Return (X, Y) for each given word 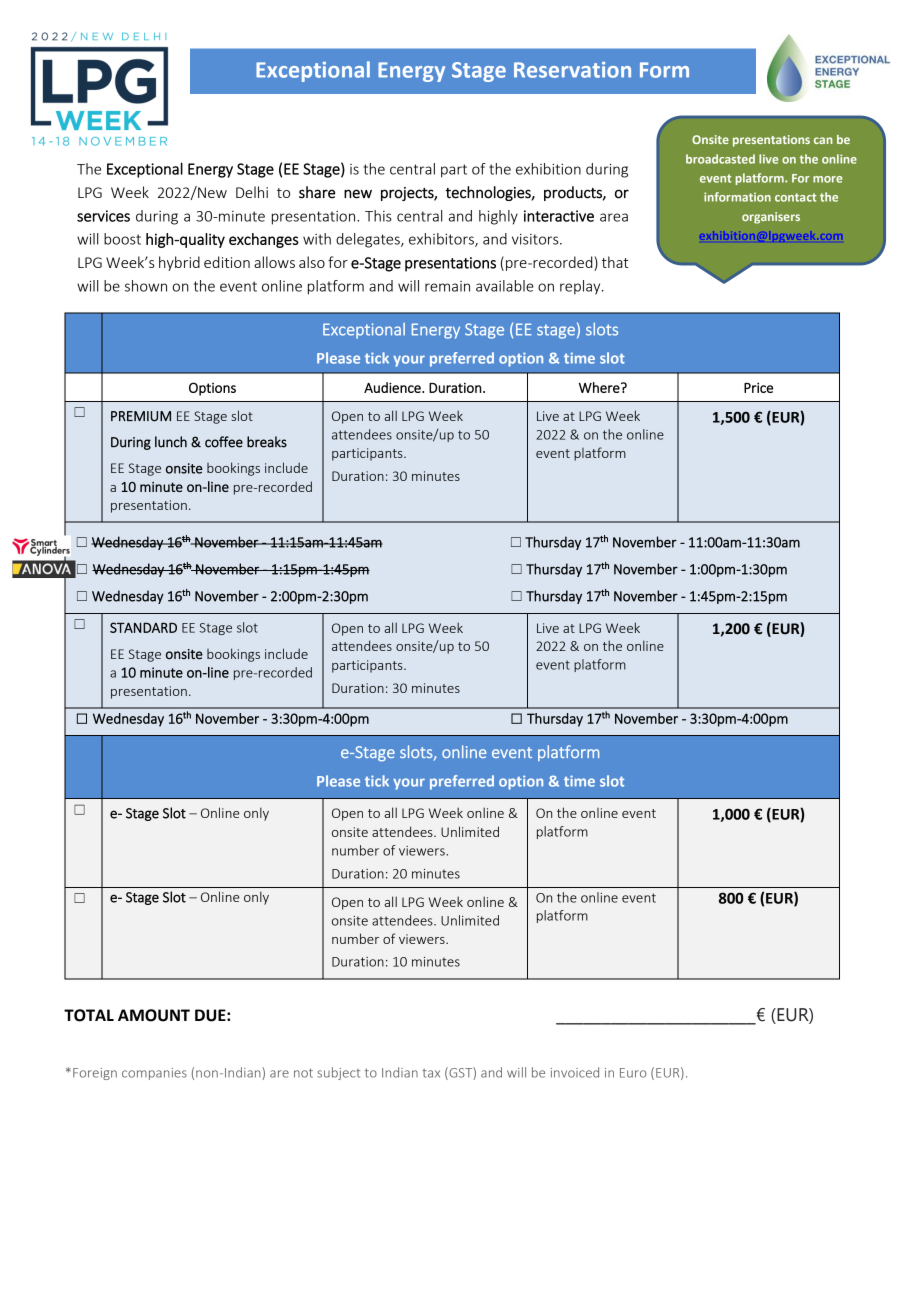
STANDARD (143, 627)
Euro (633, 1073)
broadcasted (720, 159)
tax (431, 1073)
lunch (171, 442)
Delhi (252, 192)
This (378, 216)
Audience (393, 387)
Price (758, 387)
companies (154, 1074)
